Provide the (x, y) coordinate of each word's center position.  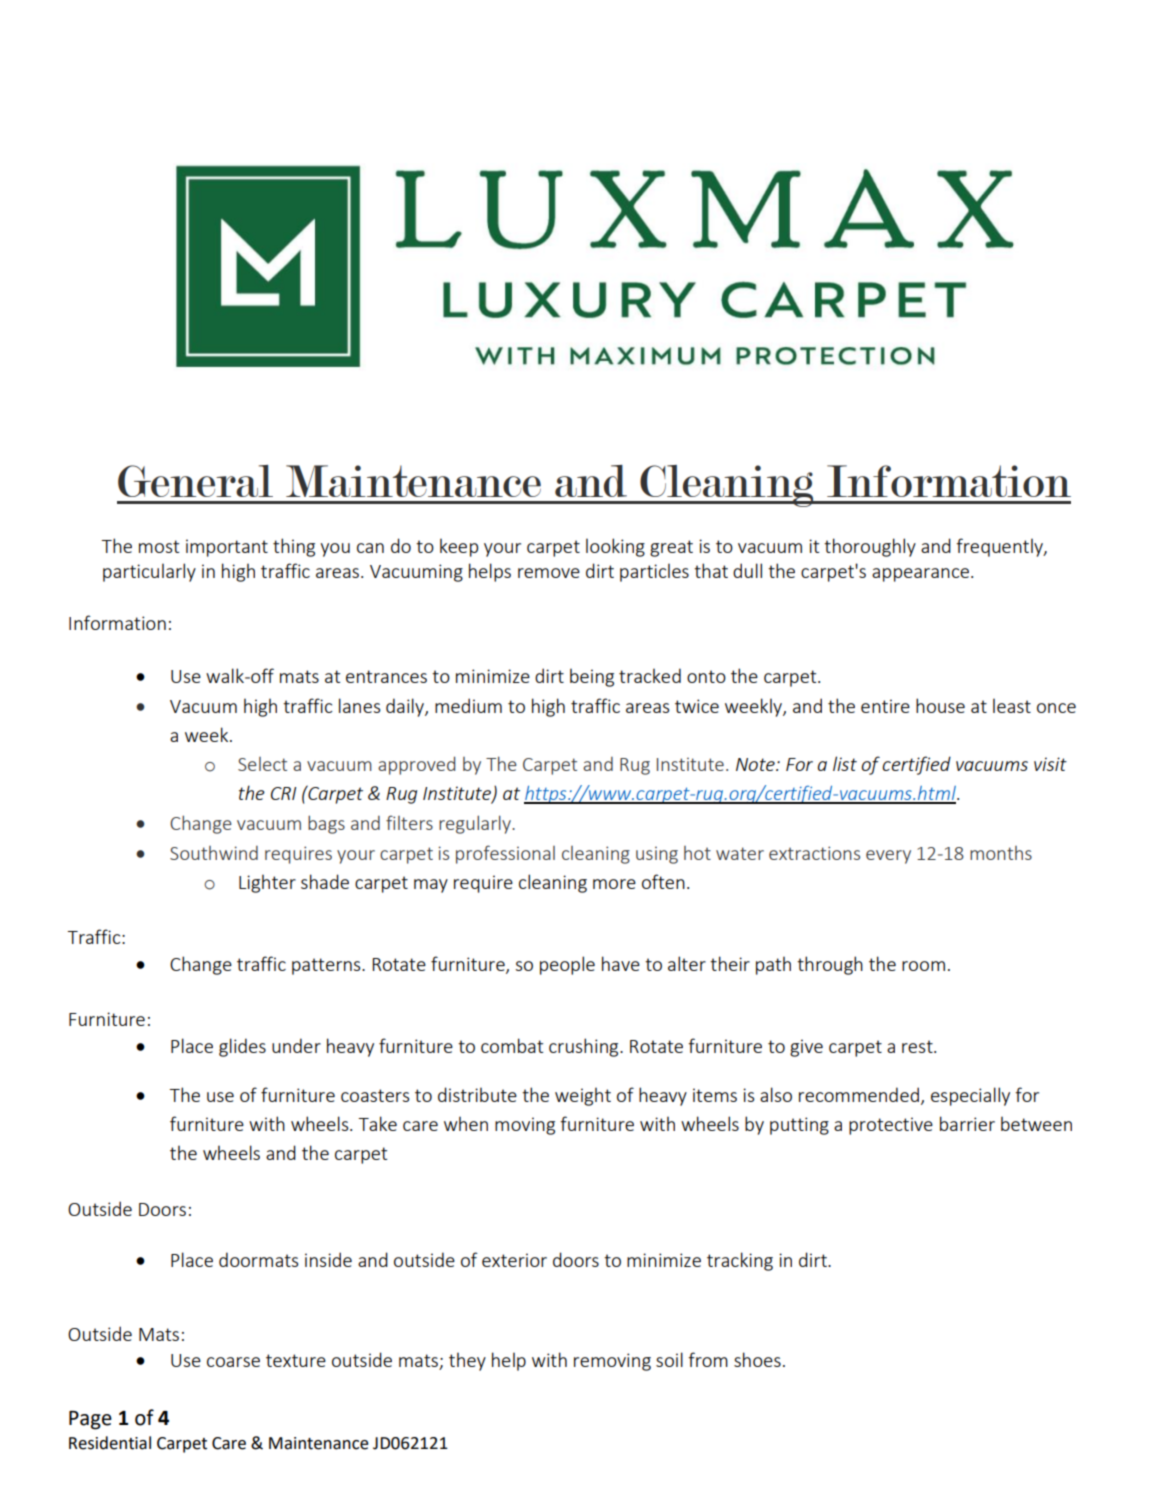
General (195, 481)
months (1001, 853)
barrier (967, 1123)
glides (242, 1047)
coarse (233, 1362)
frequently (1000, 547)
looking (615, 547)
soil (669, 1359)
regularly (476, 824)
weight (583, 1096)
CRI (283, 793)
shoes (757, 1359)
